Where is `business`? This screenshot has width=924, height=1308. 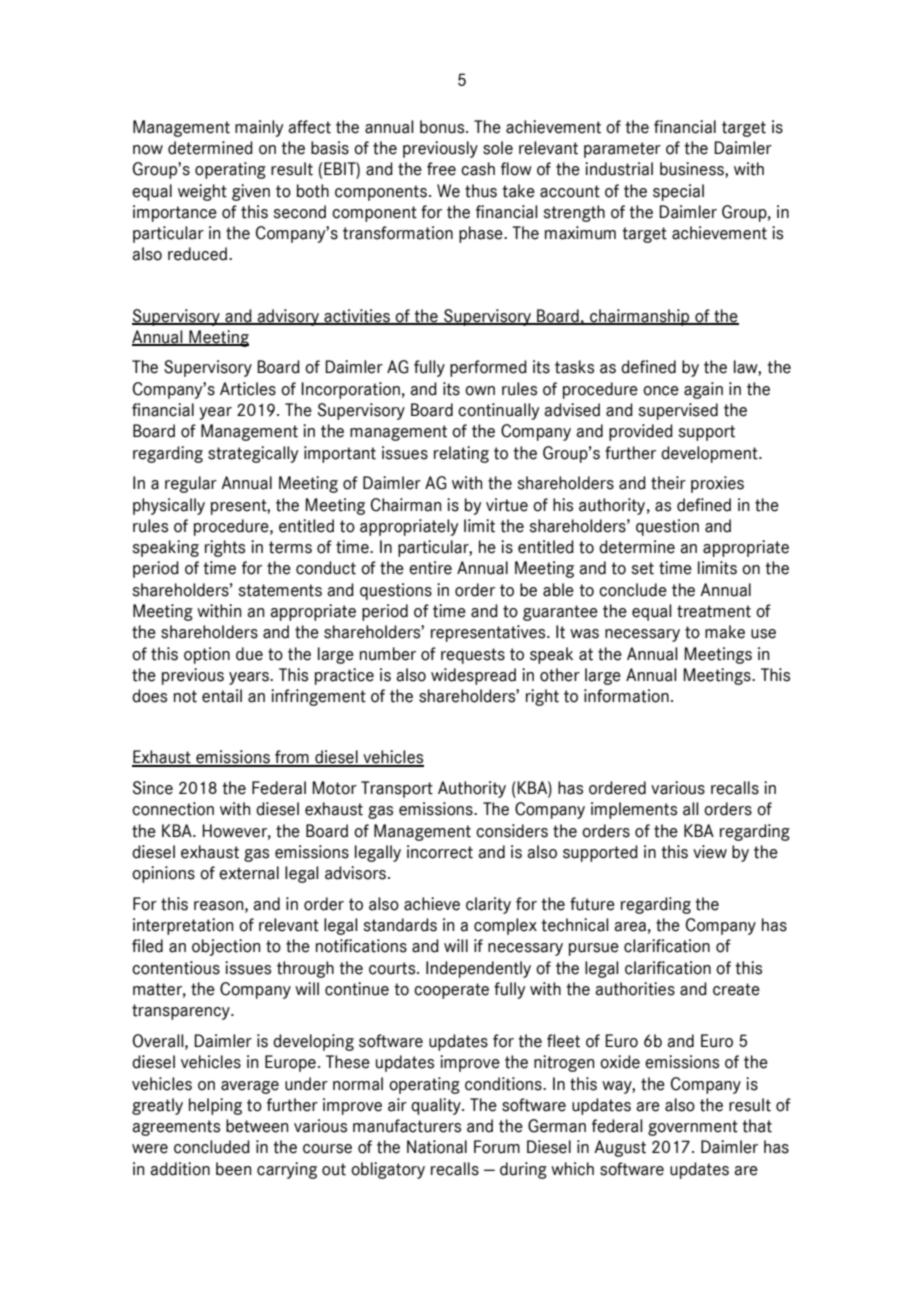
business is located at coordinates (693, 170).
